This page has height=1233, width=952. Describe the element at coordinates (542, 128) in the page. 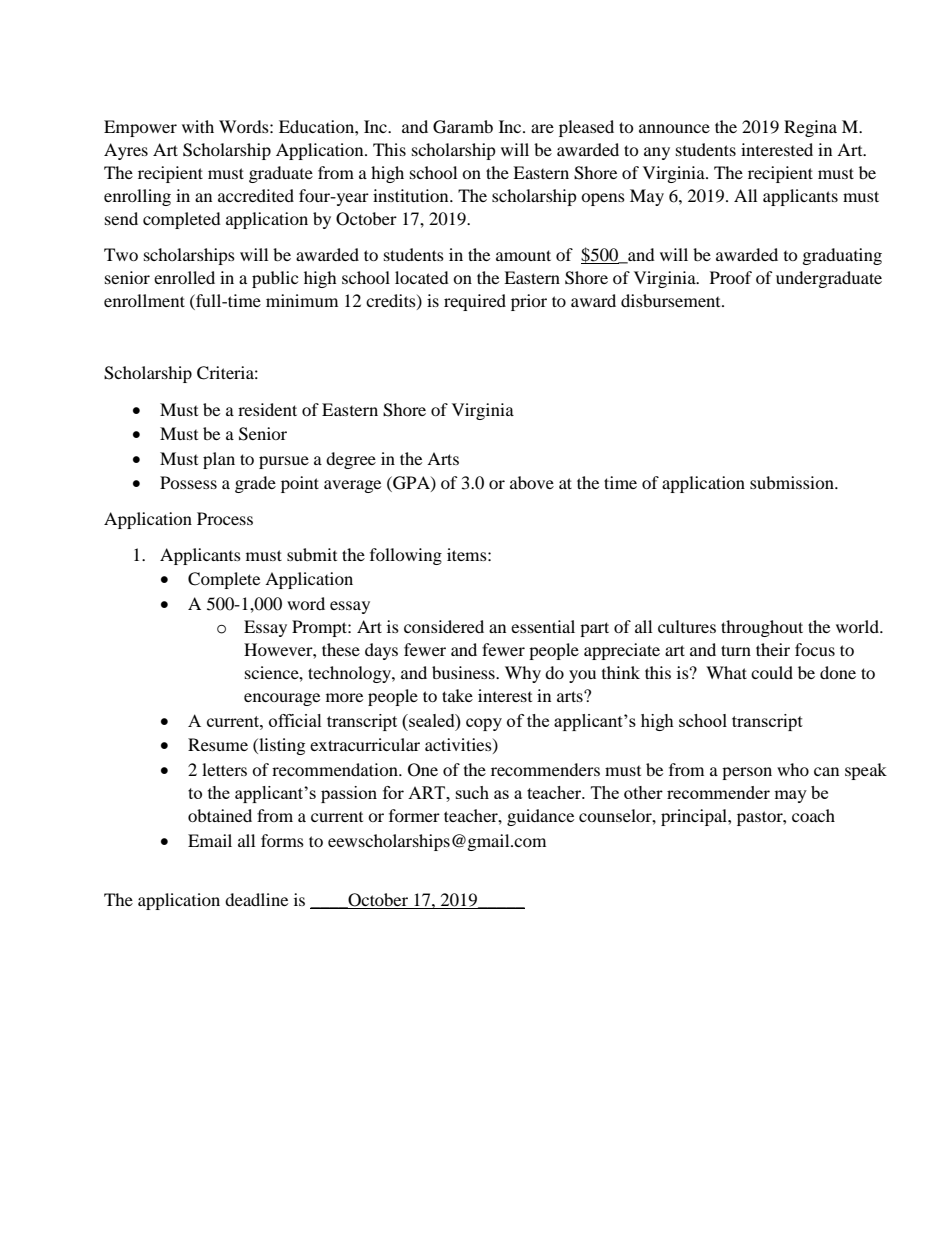

I see `are` at that location.
